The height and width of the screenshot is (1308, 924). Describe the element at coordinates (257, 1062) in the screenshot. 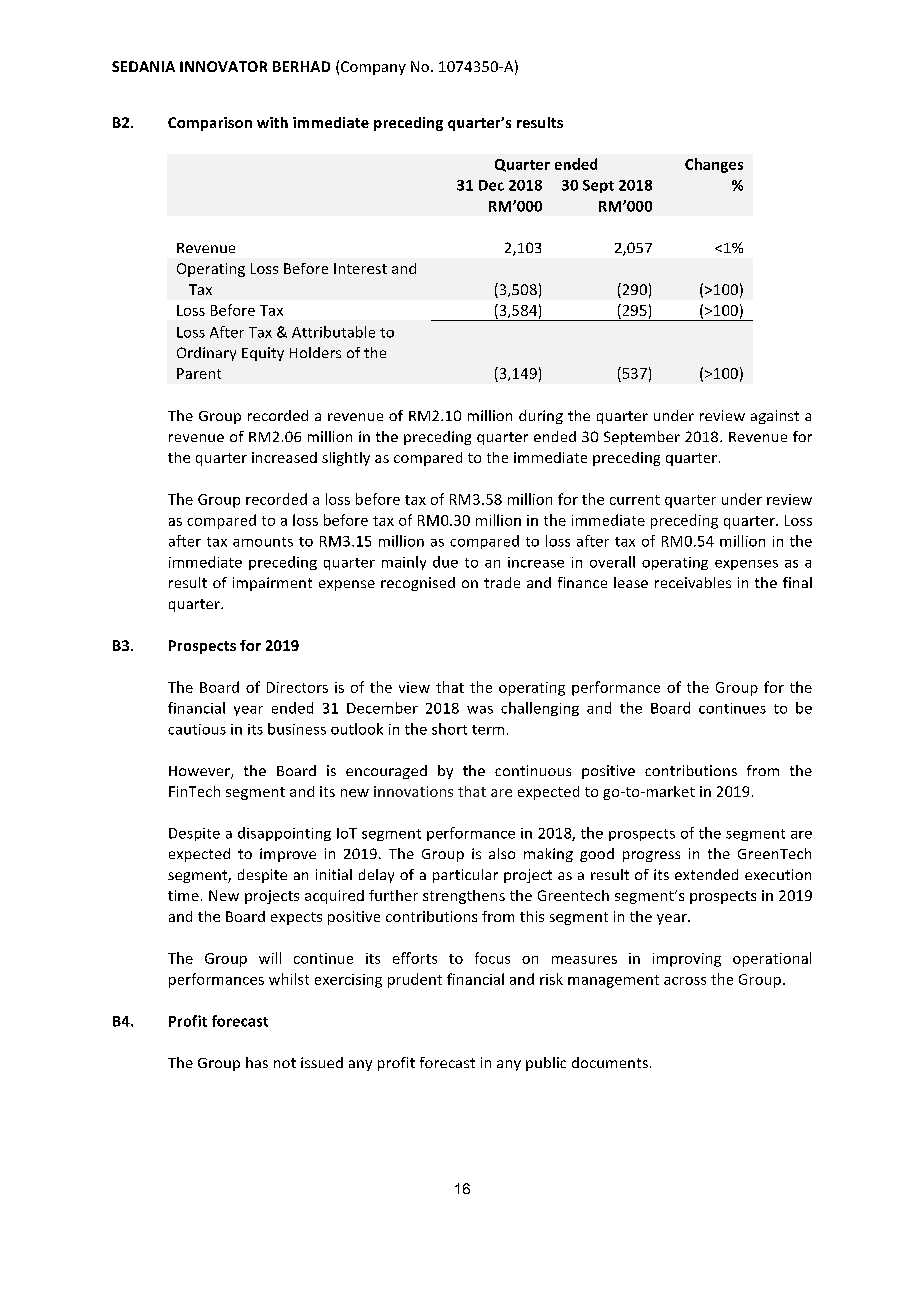

I see `has` at that location.
